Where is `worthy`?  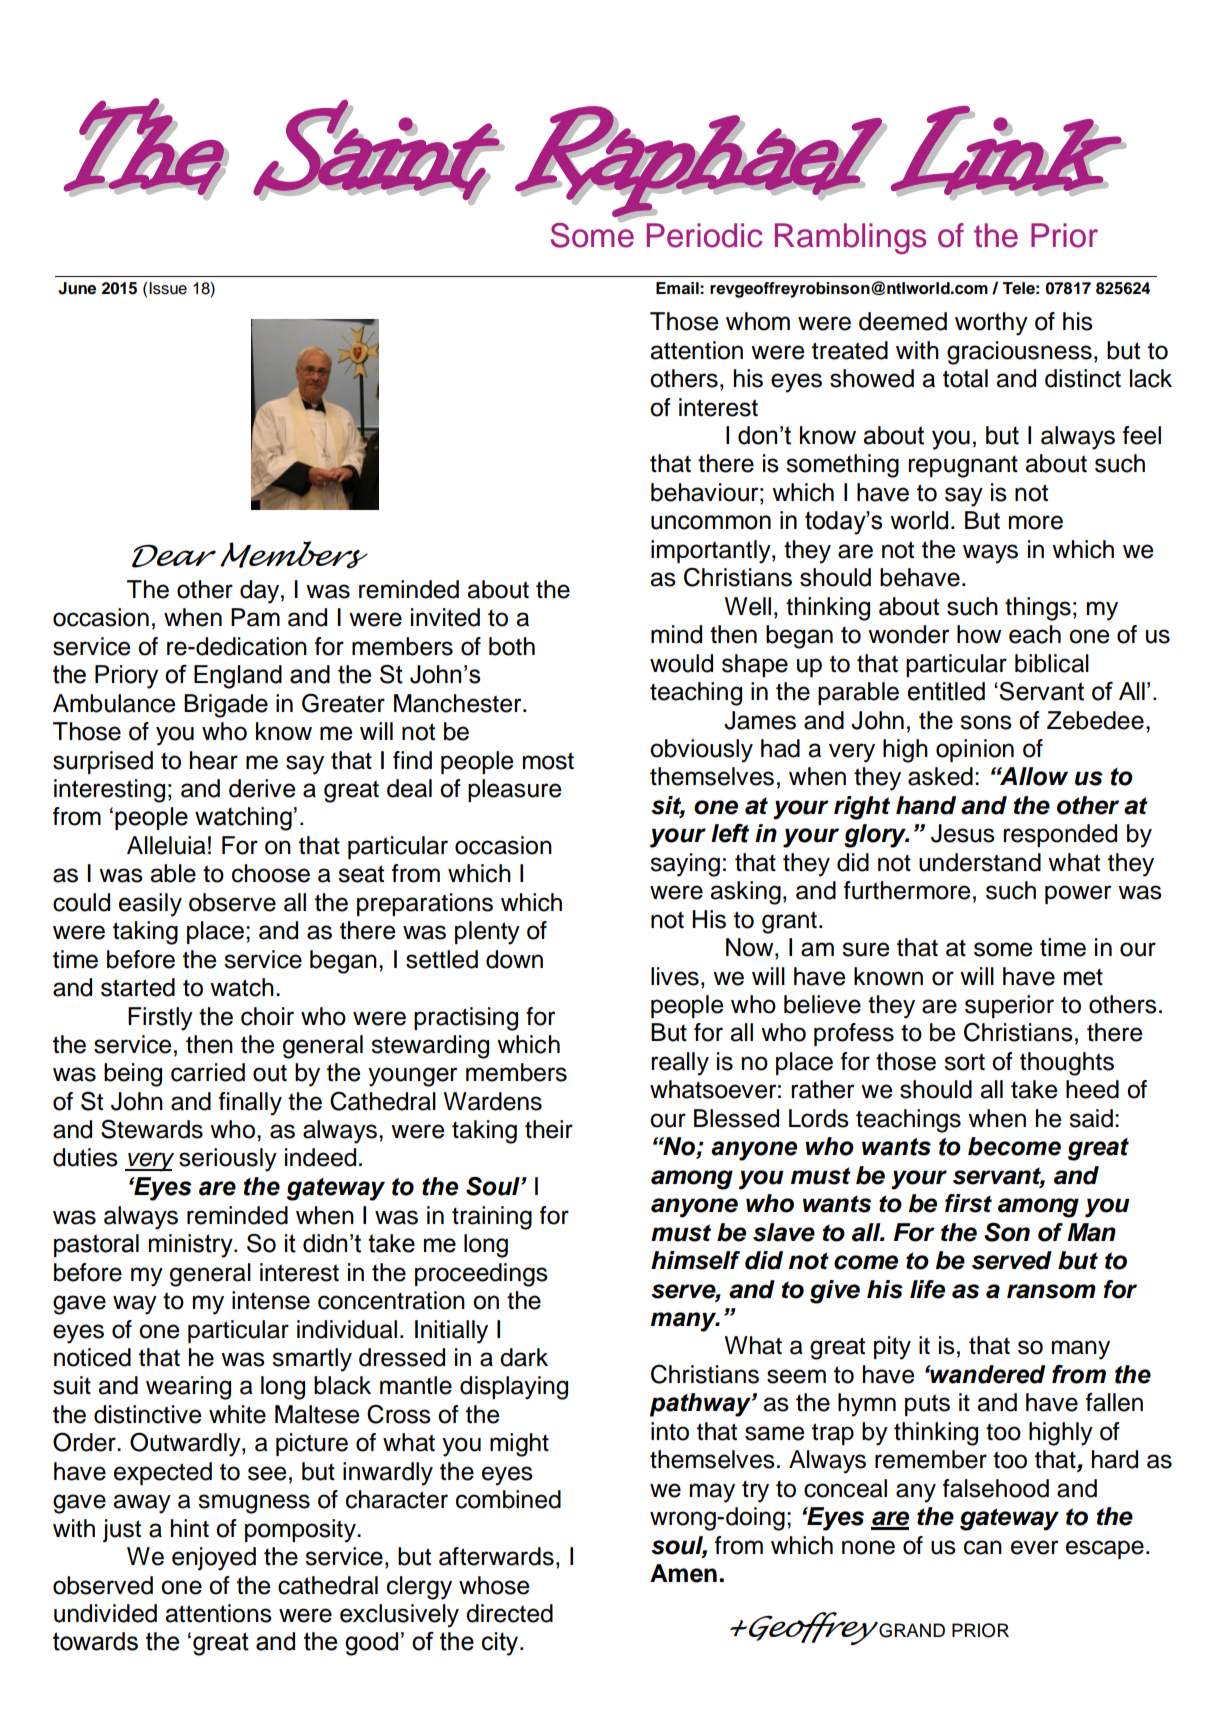 worthy is located at coordinates (991, 324).
